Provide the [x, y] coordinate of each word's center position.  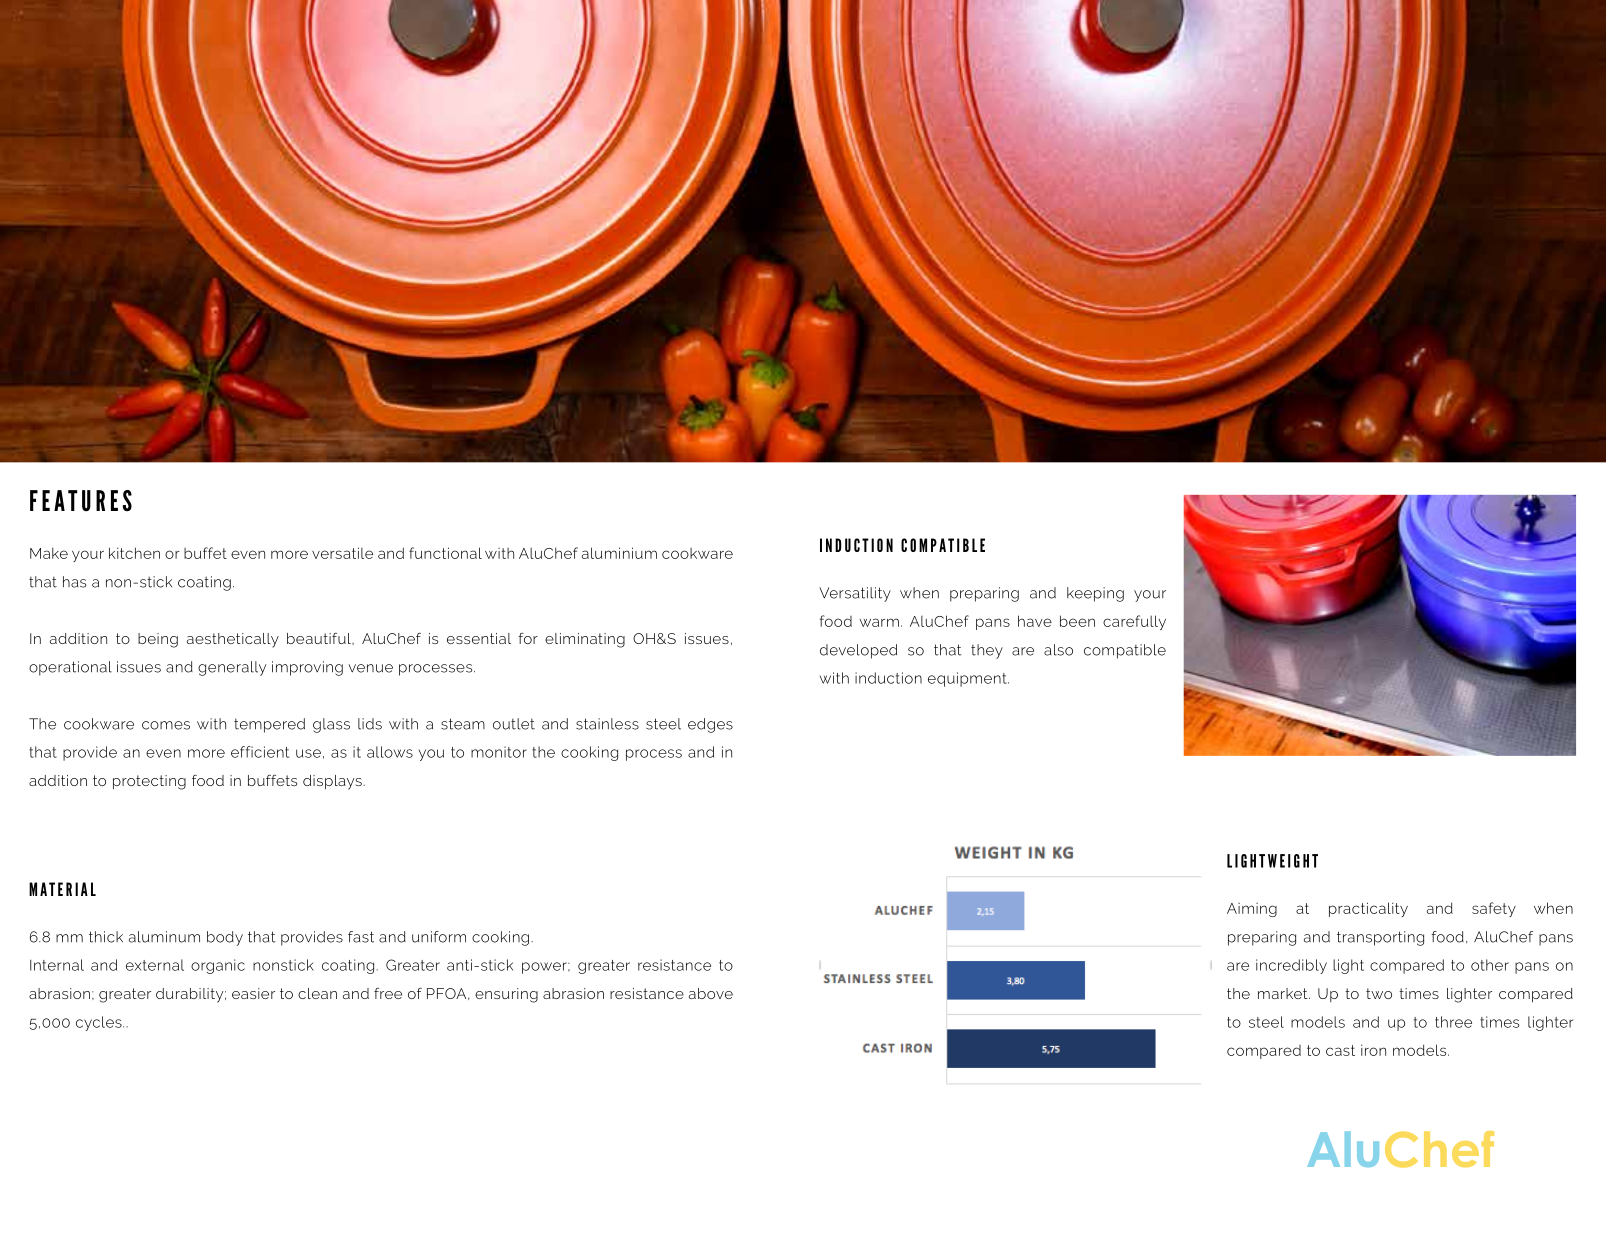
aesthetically [233, 640]
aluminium [619, 553]
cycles [100, 1023]
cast [1340, 1050]
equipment [968, 679]
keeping [1095, 594]
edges [710, 725]
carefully [1134, 622]
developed [858, 651]
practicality [1368, 909]
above [711, 993]
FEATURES [81, 500]
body [225, 938]
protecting [149, 782]
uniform [439, 937]
